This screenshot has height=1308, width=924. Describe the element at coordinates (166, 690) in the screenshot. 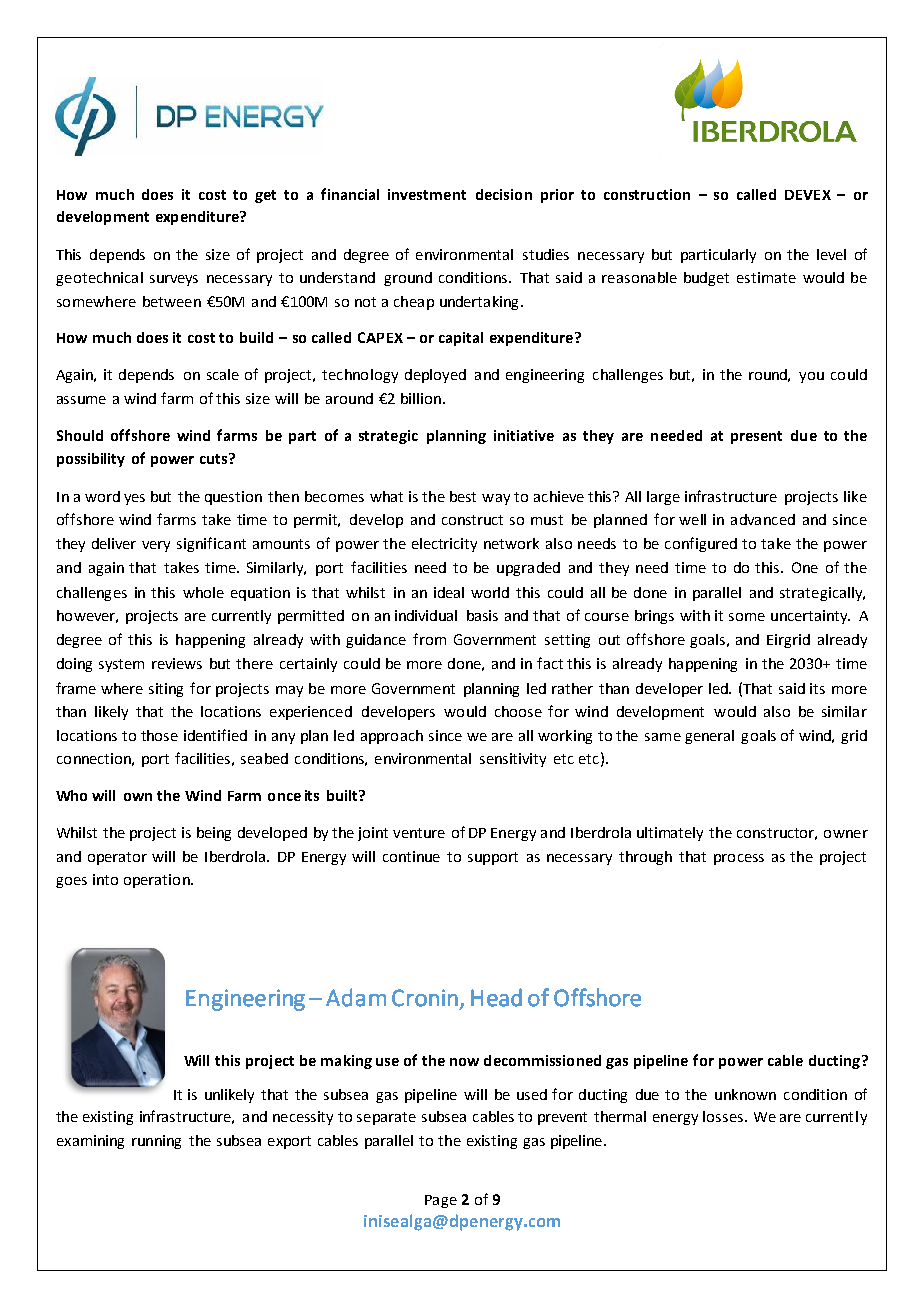

I see `siting` at that location.
